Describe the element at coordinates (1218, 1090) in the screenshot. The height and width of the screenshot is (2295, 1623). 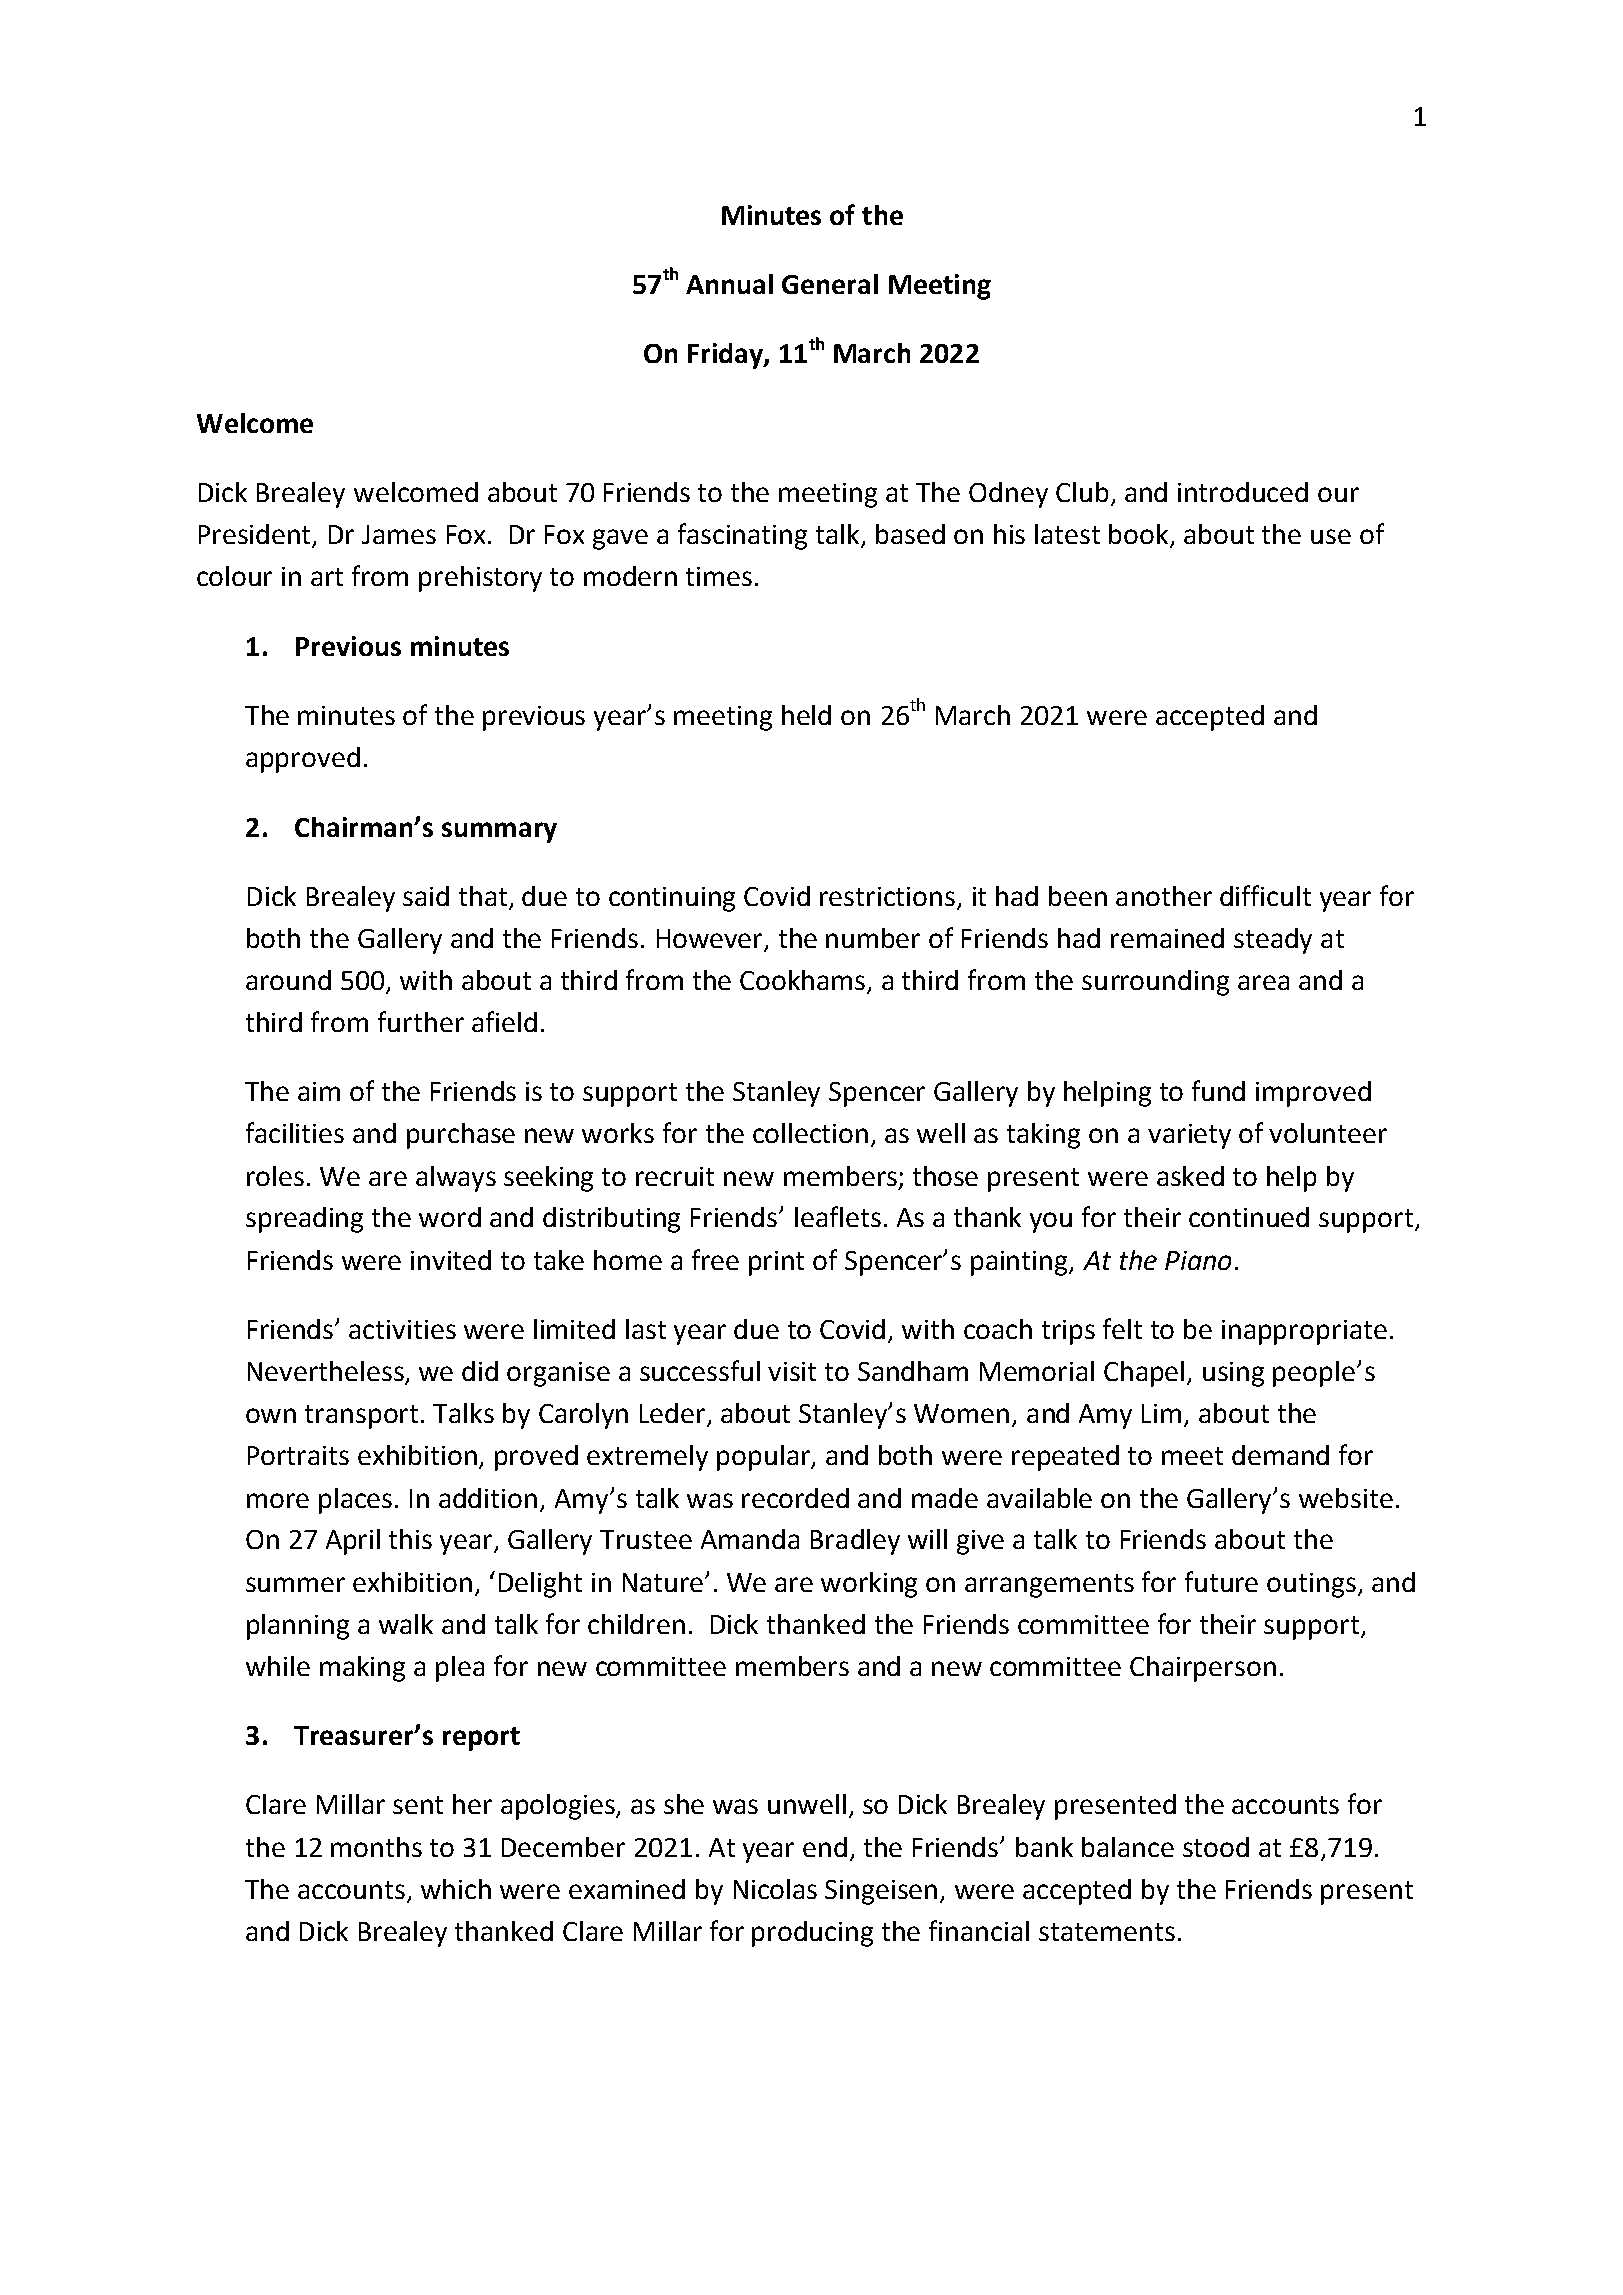
I see `fund` at that location.
